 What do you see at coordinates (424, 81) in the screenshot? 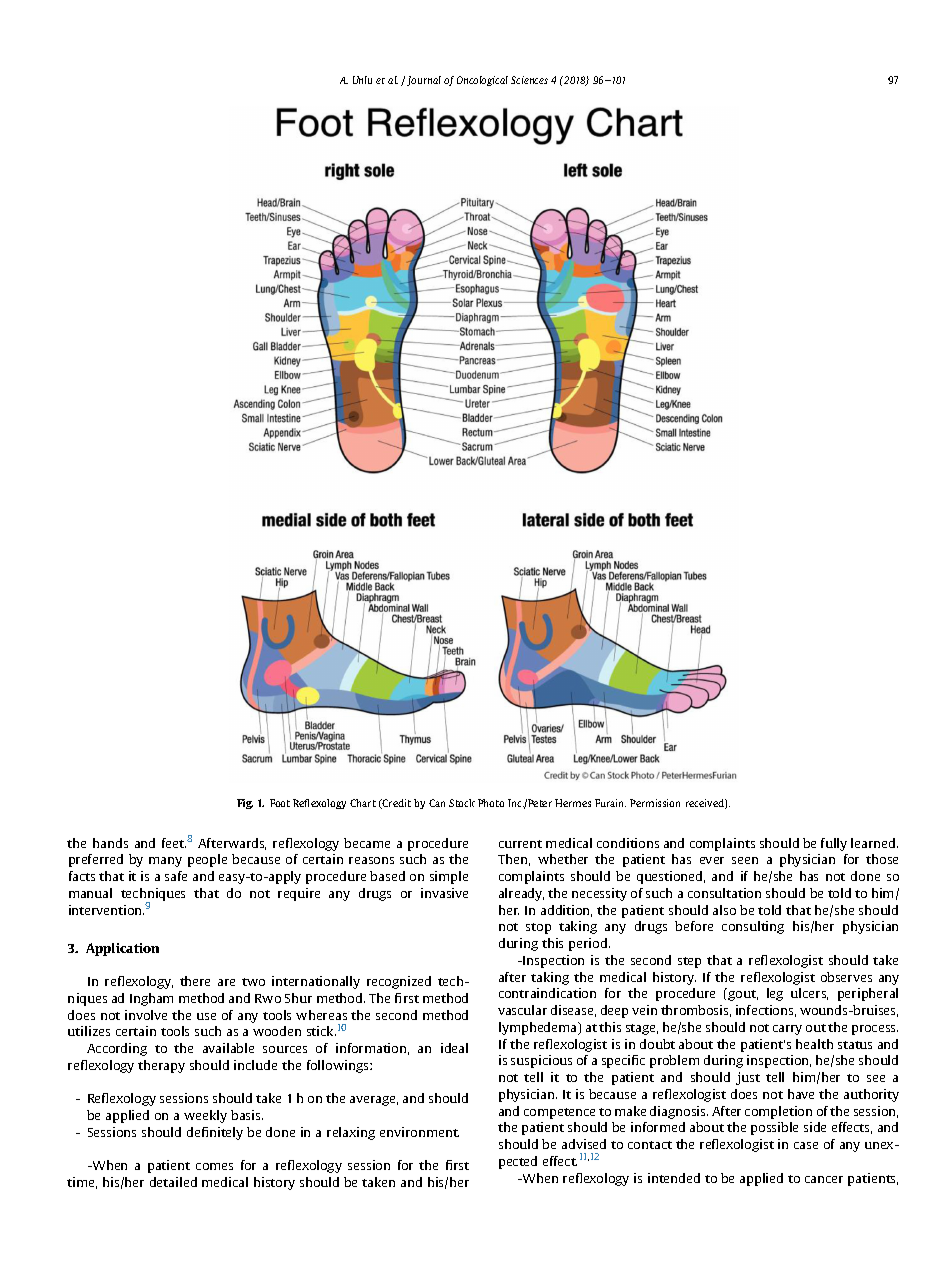
I see `Journal` at bounding box center [424, 81].
